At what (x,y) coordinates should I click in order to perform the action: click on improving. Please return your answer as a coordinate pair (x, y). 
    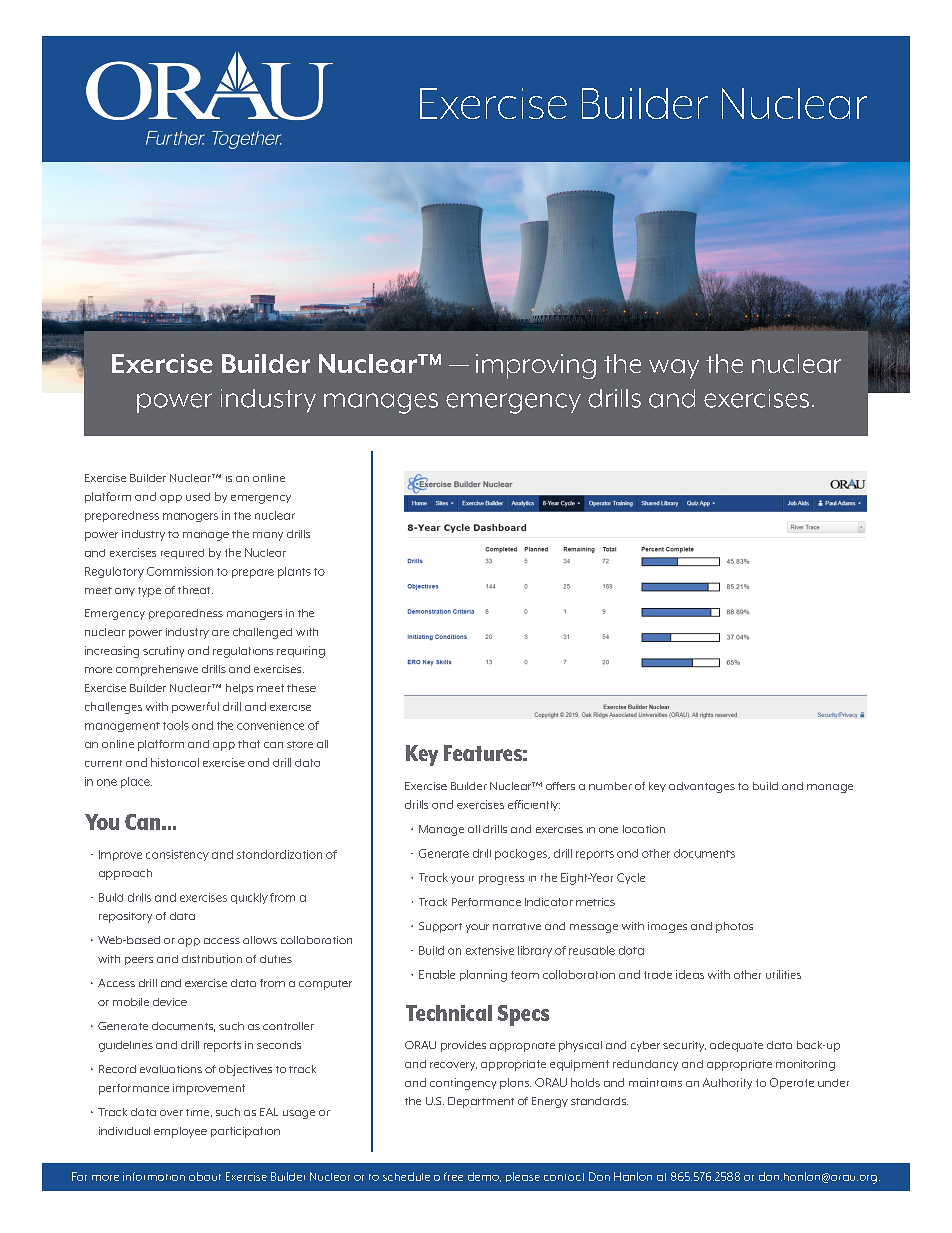
    Looking at the image, I should click on (536, 366).
